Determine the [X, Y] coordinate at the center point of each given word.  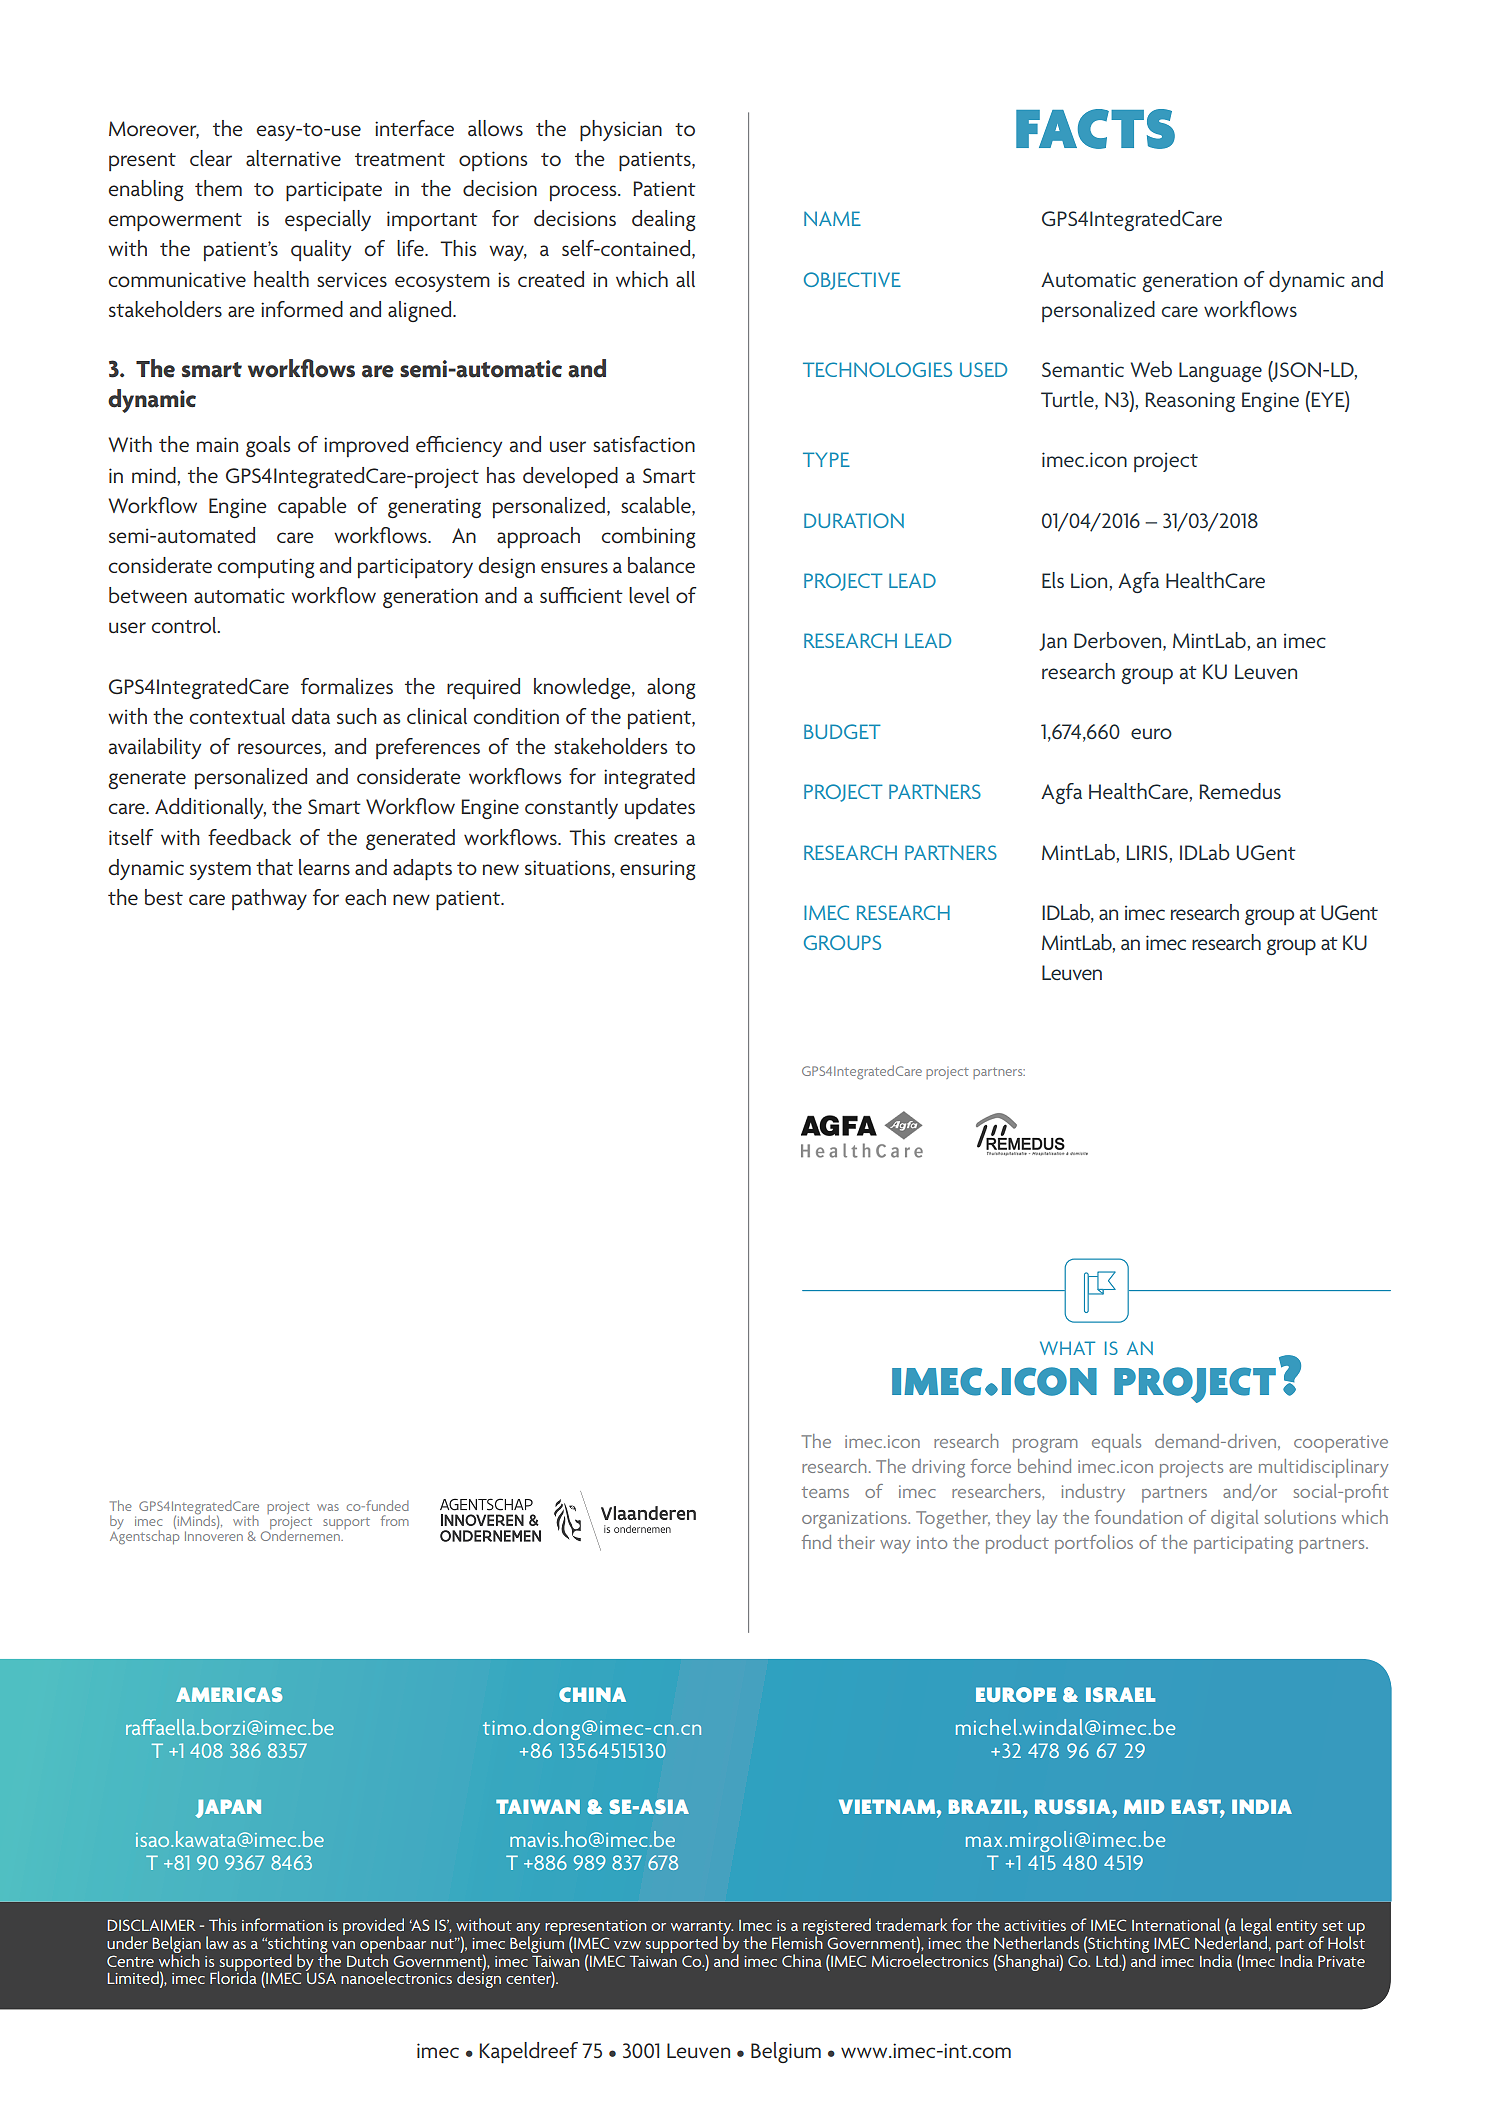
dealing [664, 220]
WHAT [1067, 1348]
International [1176, 1924]
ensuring [658, 870]
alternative [293, 158]
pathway [269, 899]
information [282, 1924]
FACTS [1095, 129]
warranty [702, 1929]
